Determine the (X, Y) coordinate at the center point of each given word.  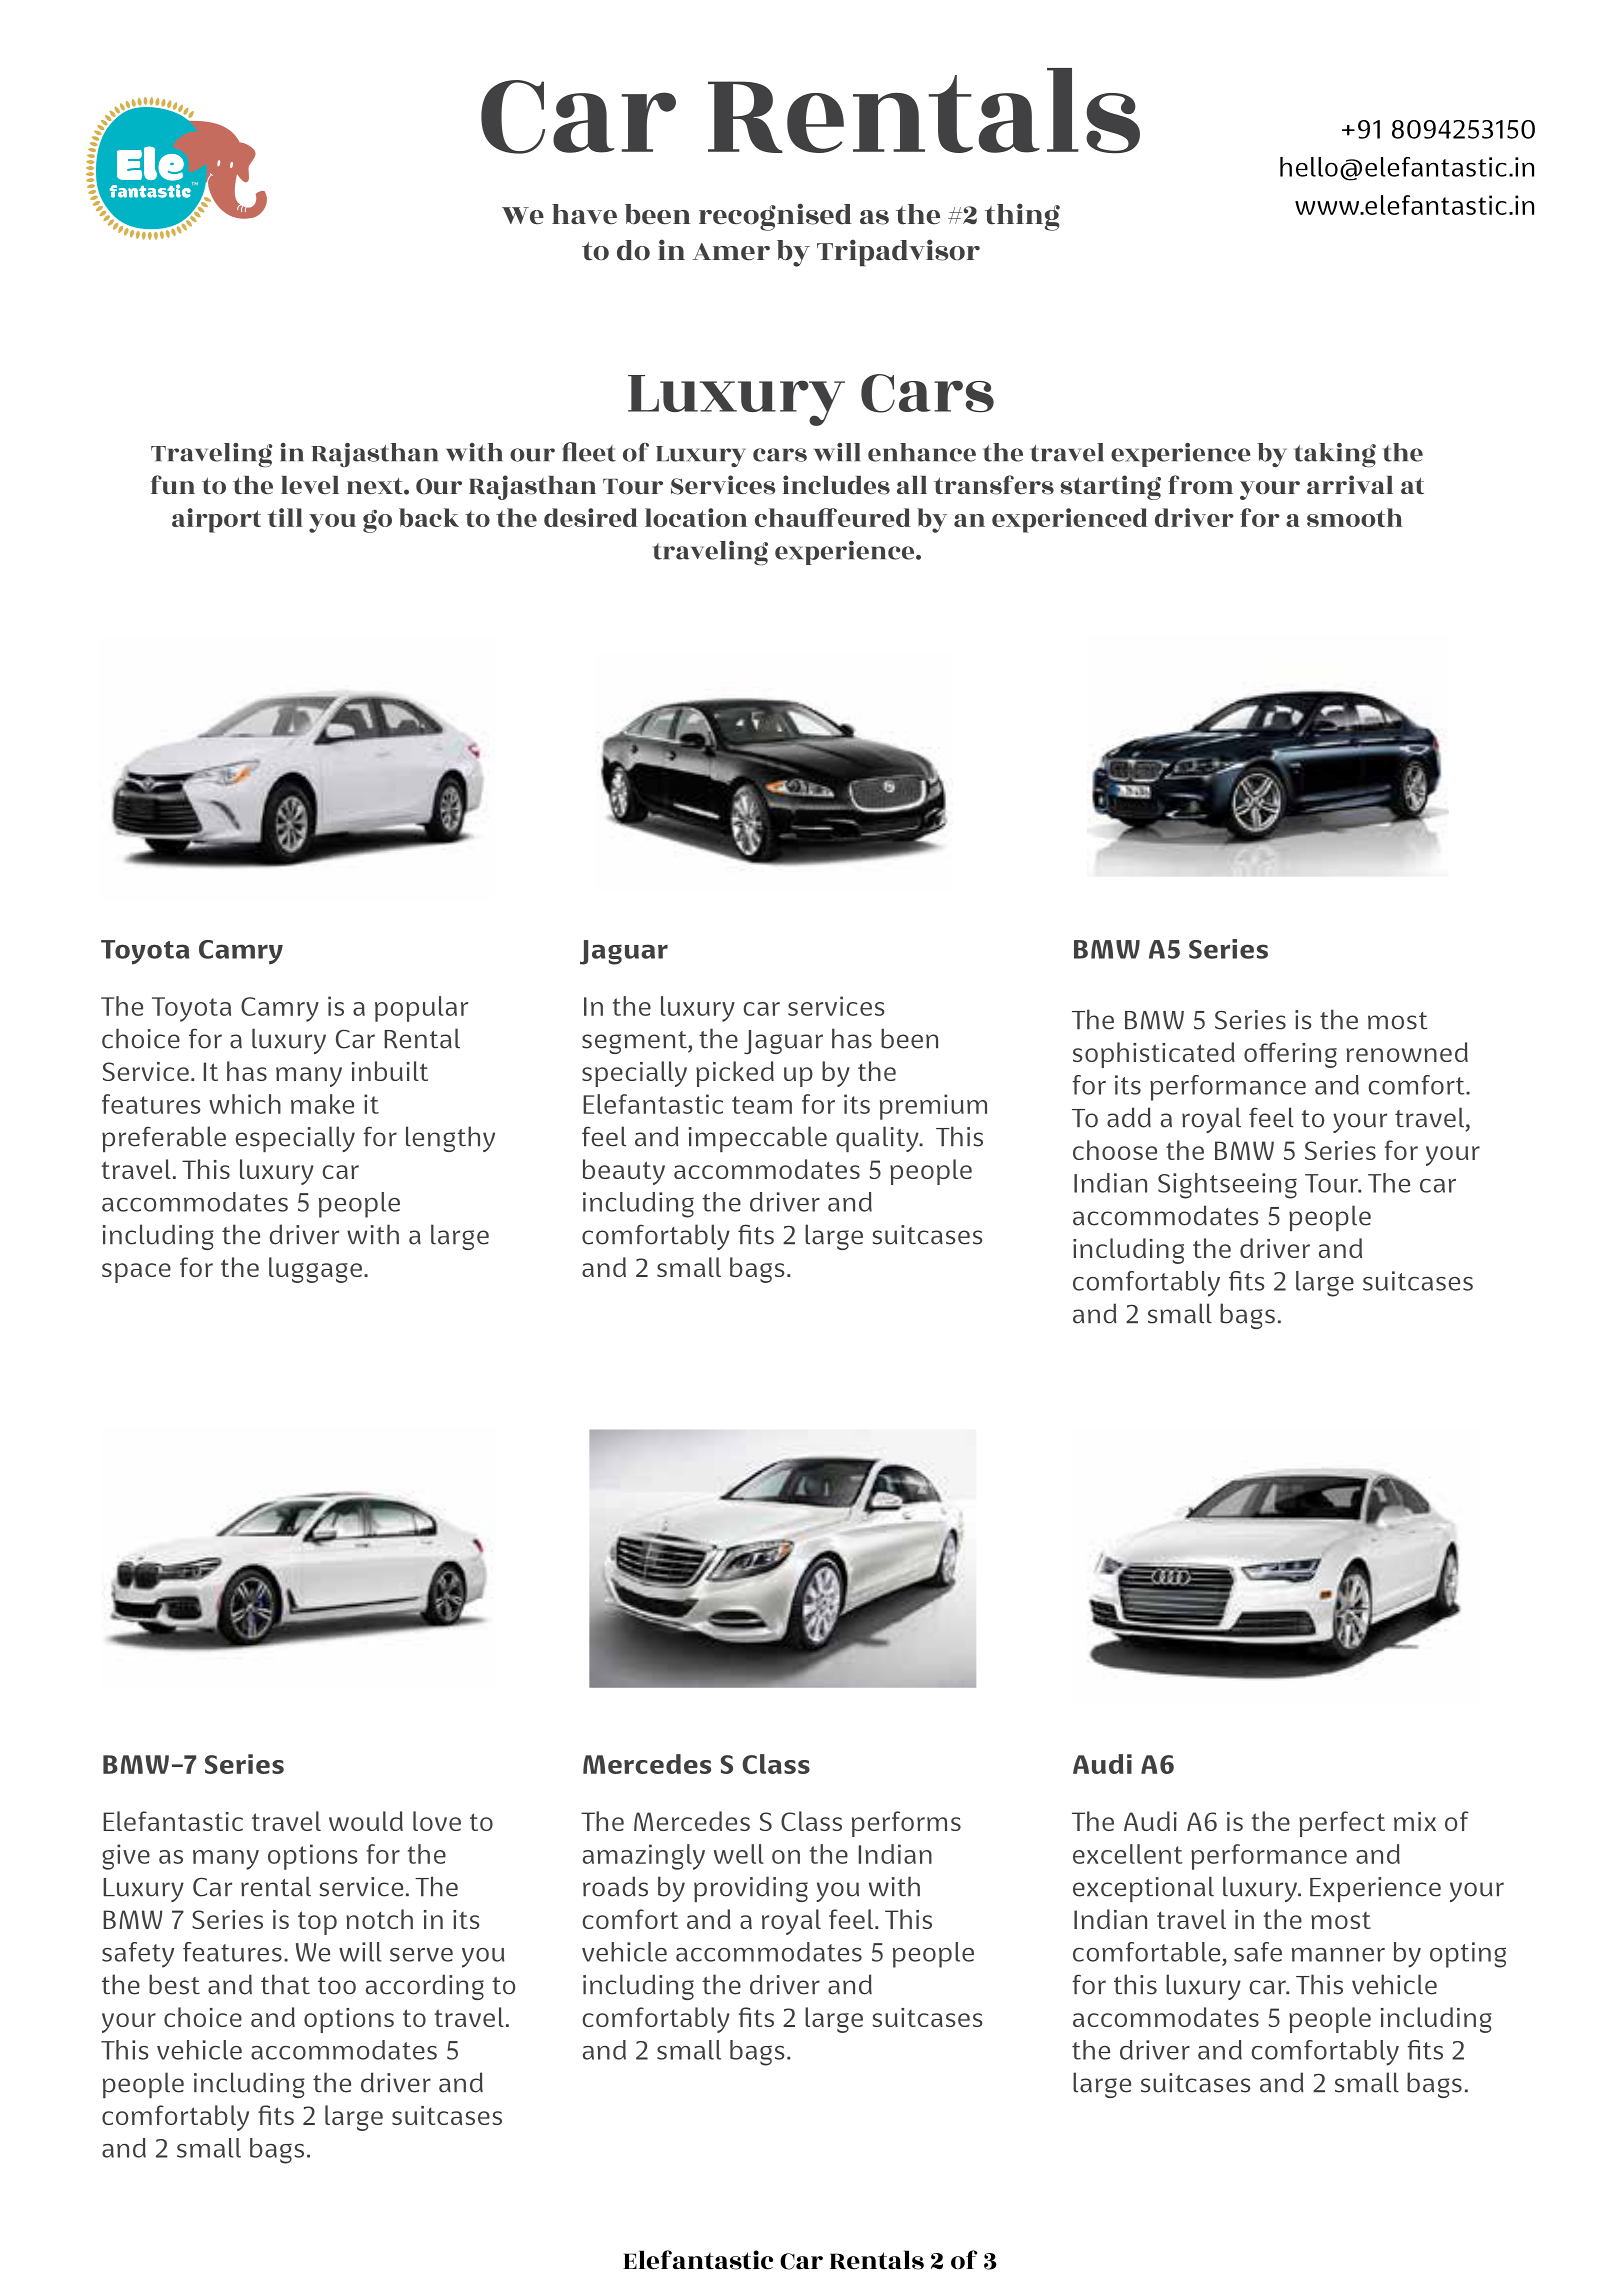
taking (1335, 455)
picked (735, 1074)
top (317, 1923)
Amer (731, 252)
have (584, 214)
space (136, 1273)
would (366, 1821)
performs (906, 1824)
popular (421, 1009)
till (285, 517)
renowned (1407, 1052)
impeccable (758, 1139)
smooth (1355, 517)
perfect (1342, 1824)
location (696, 517)
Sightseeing (1227, 1186)
